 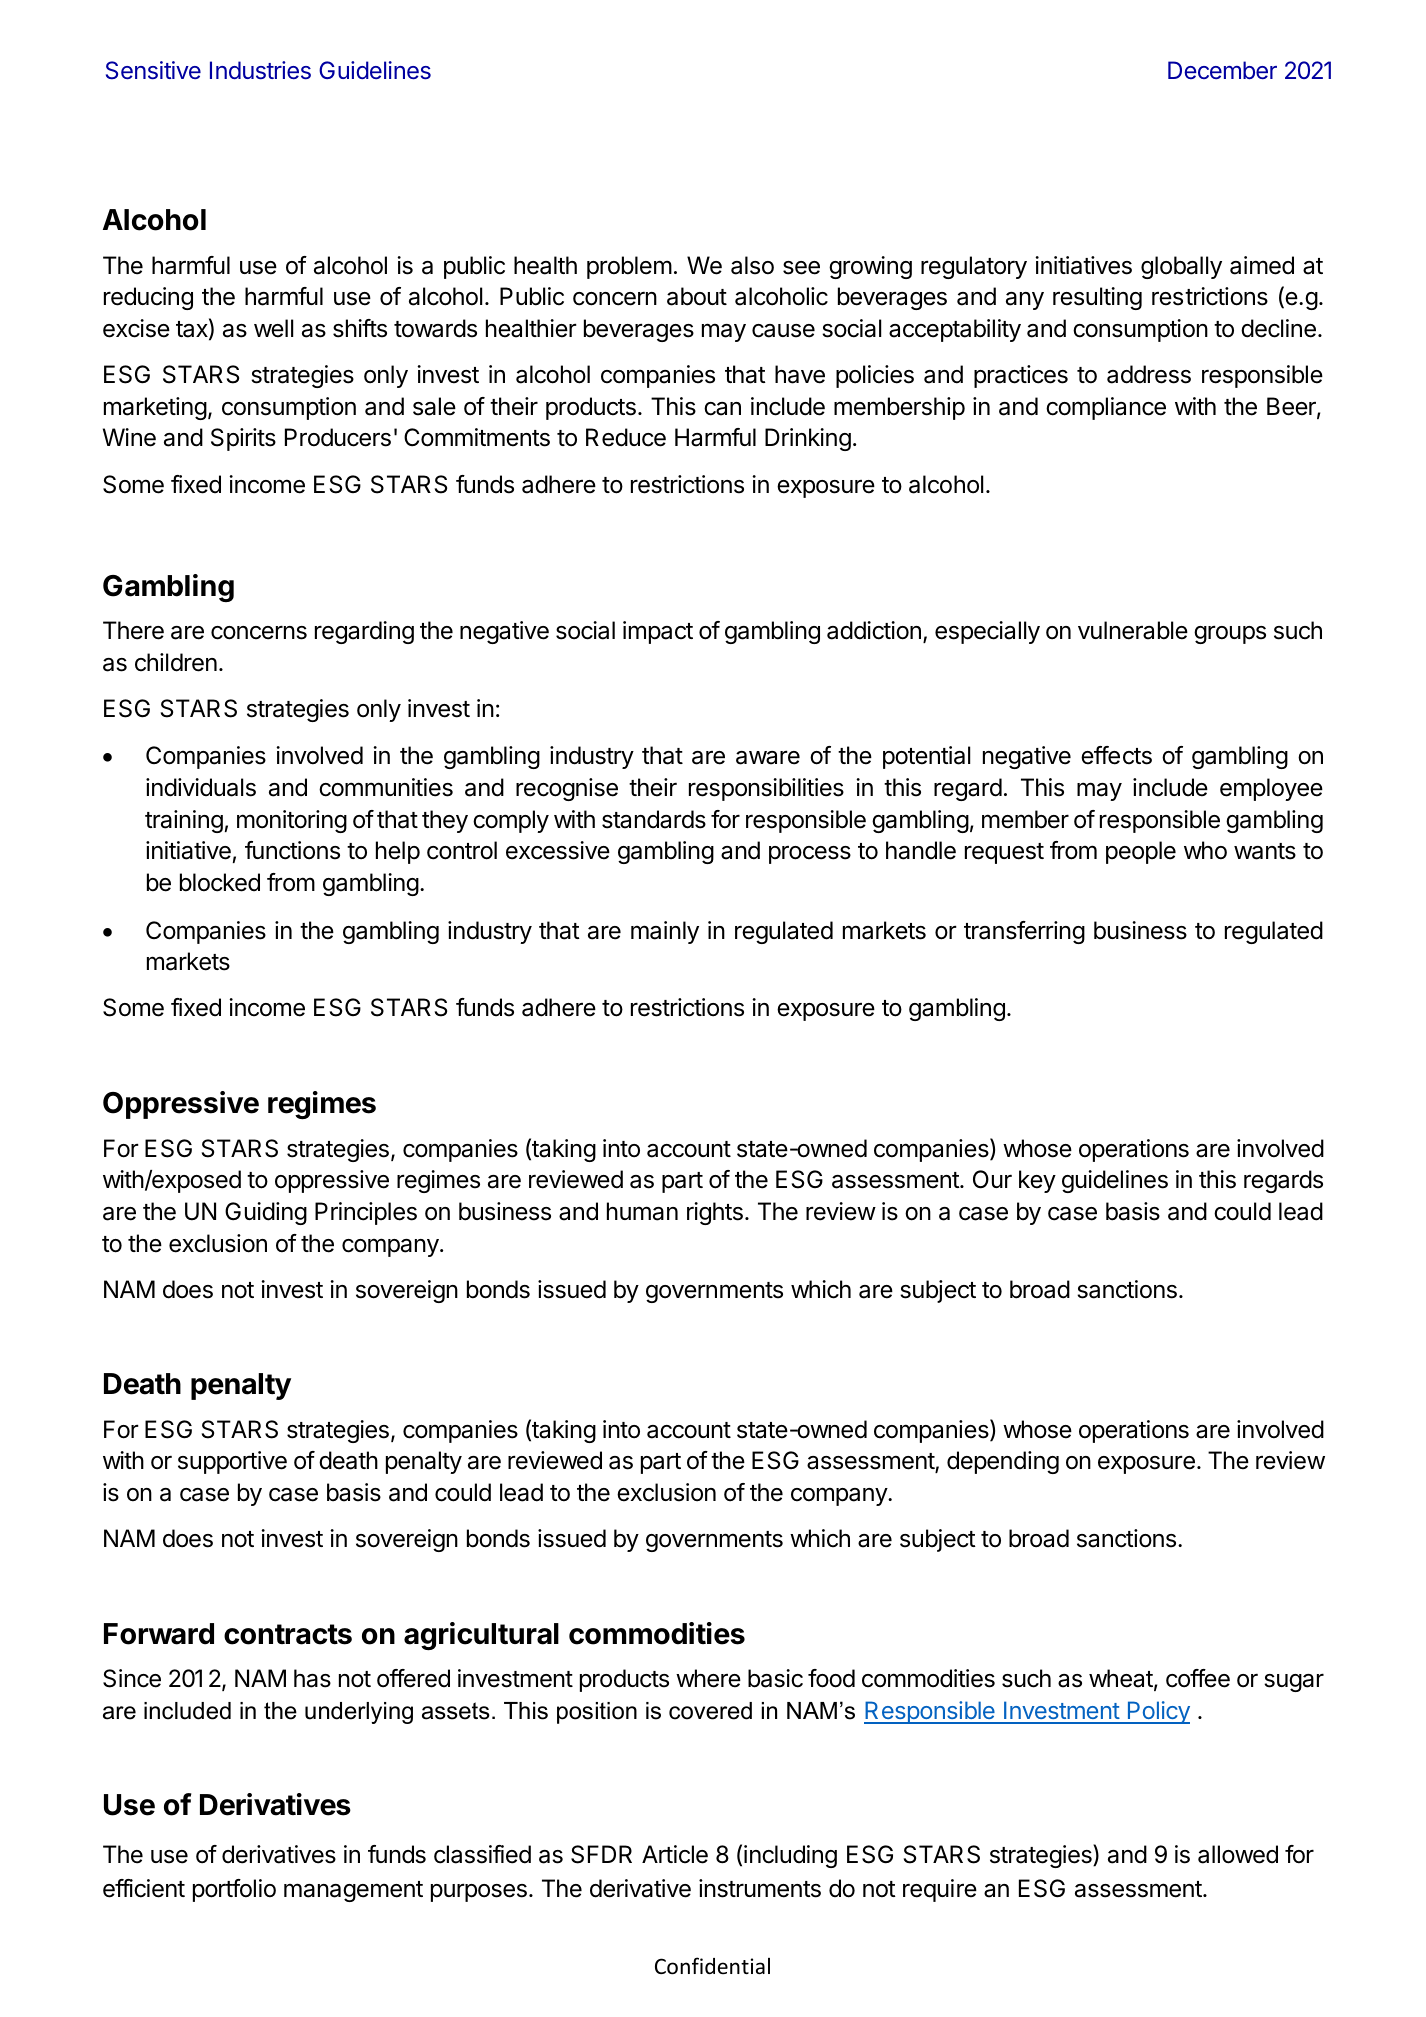 I want to click on vulnerable, so click(x=1133, y=630).
